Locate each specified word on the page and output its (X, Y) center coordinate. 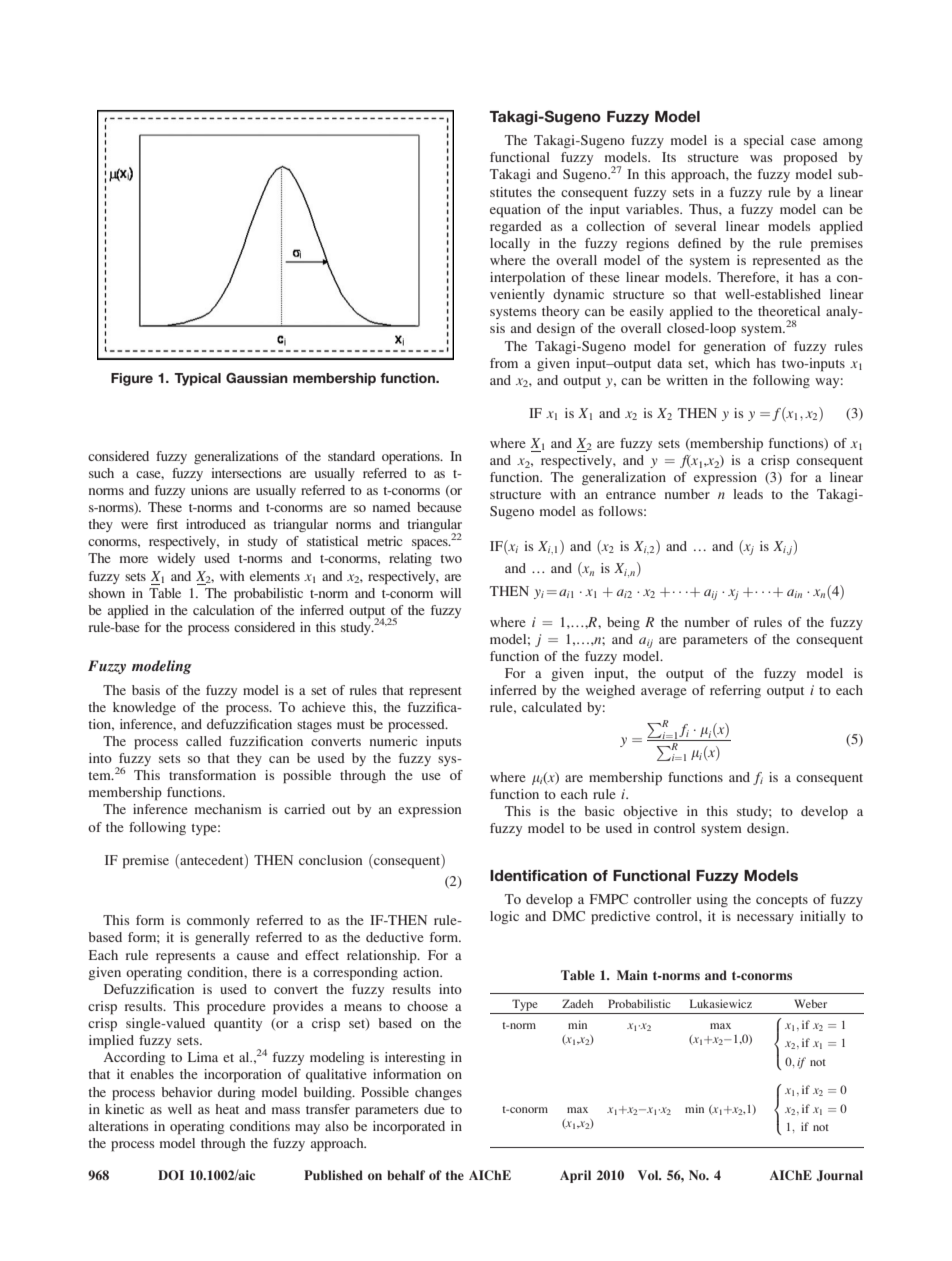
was (761, 158)
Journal (839, 1175)
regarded (516, 227)
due (434, 1109)
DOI (171, 1175)
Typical (197, 379)
